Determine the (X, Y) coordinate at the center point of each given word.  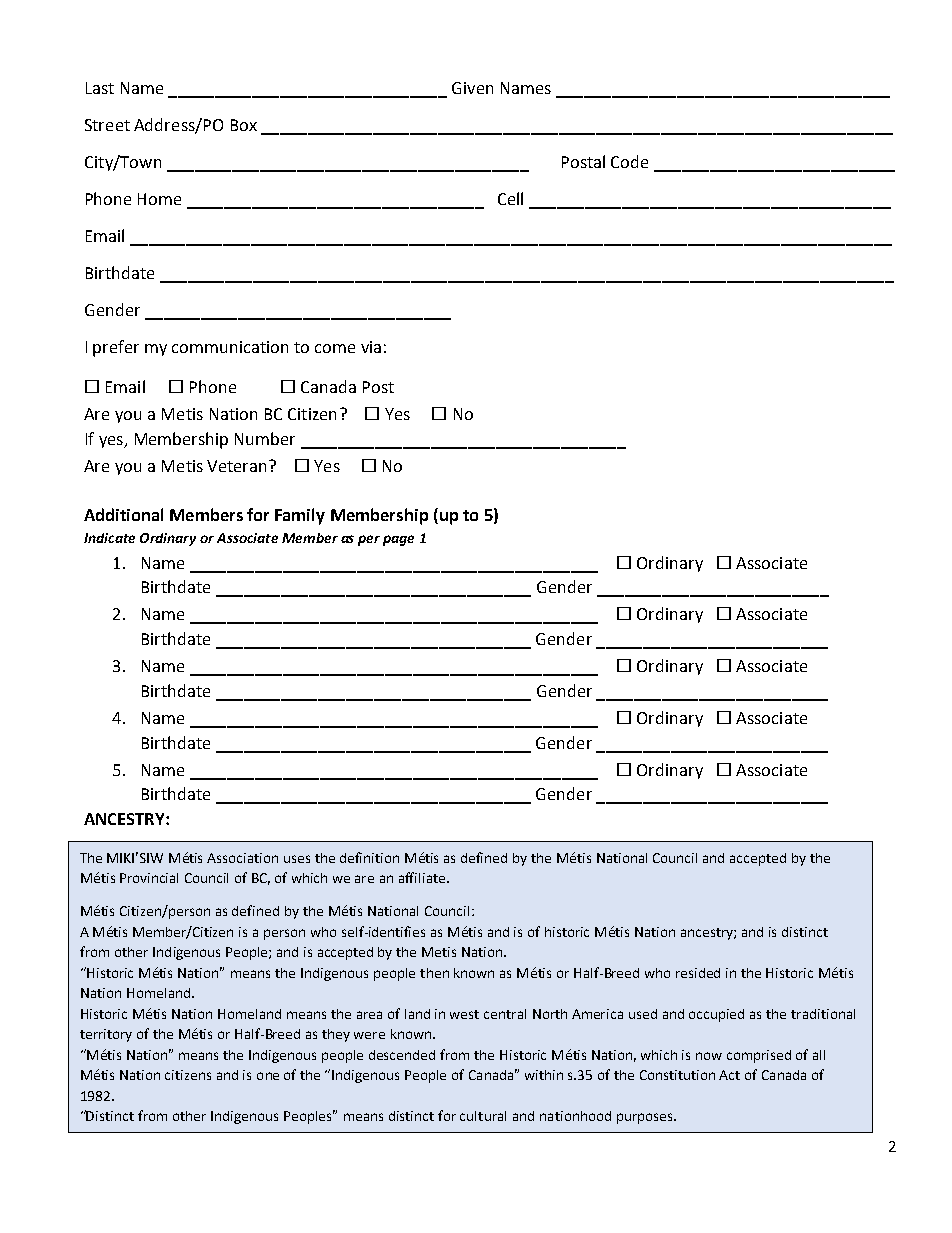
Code (629, 161)
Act (729, 1075)
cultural (483, 1116)
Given (472, 88)
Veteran (236, 466)
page (398, 540)
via (371, 347)
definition (369, 857)
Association (242, 858)
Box (244, 125)
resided (698, 973)
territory (106, 1035)
